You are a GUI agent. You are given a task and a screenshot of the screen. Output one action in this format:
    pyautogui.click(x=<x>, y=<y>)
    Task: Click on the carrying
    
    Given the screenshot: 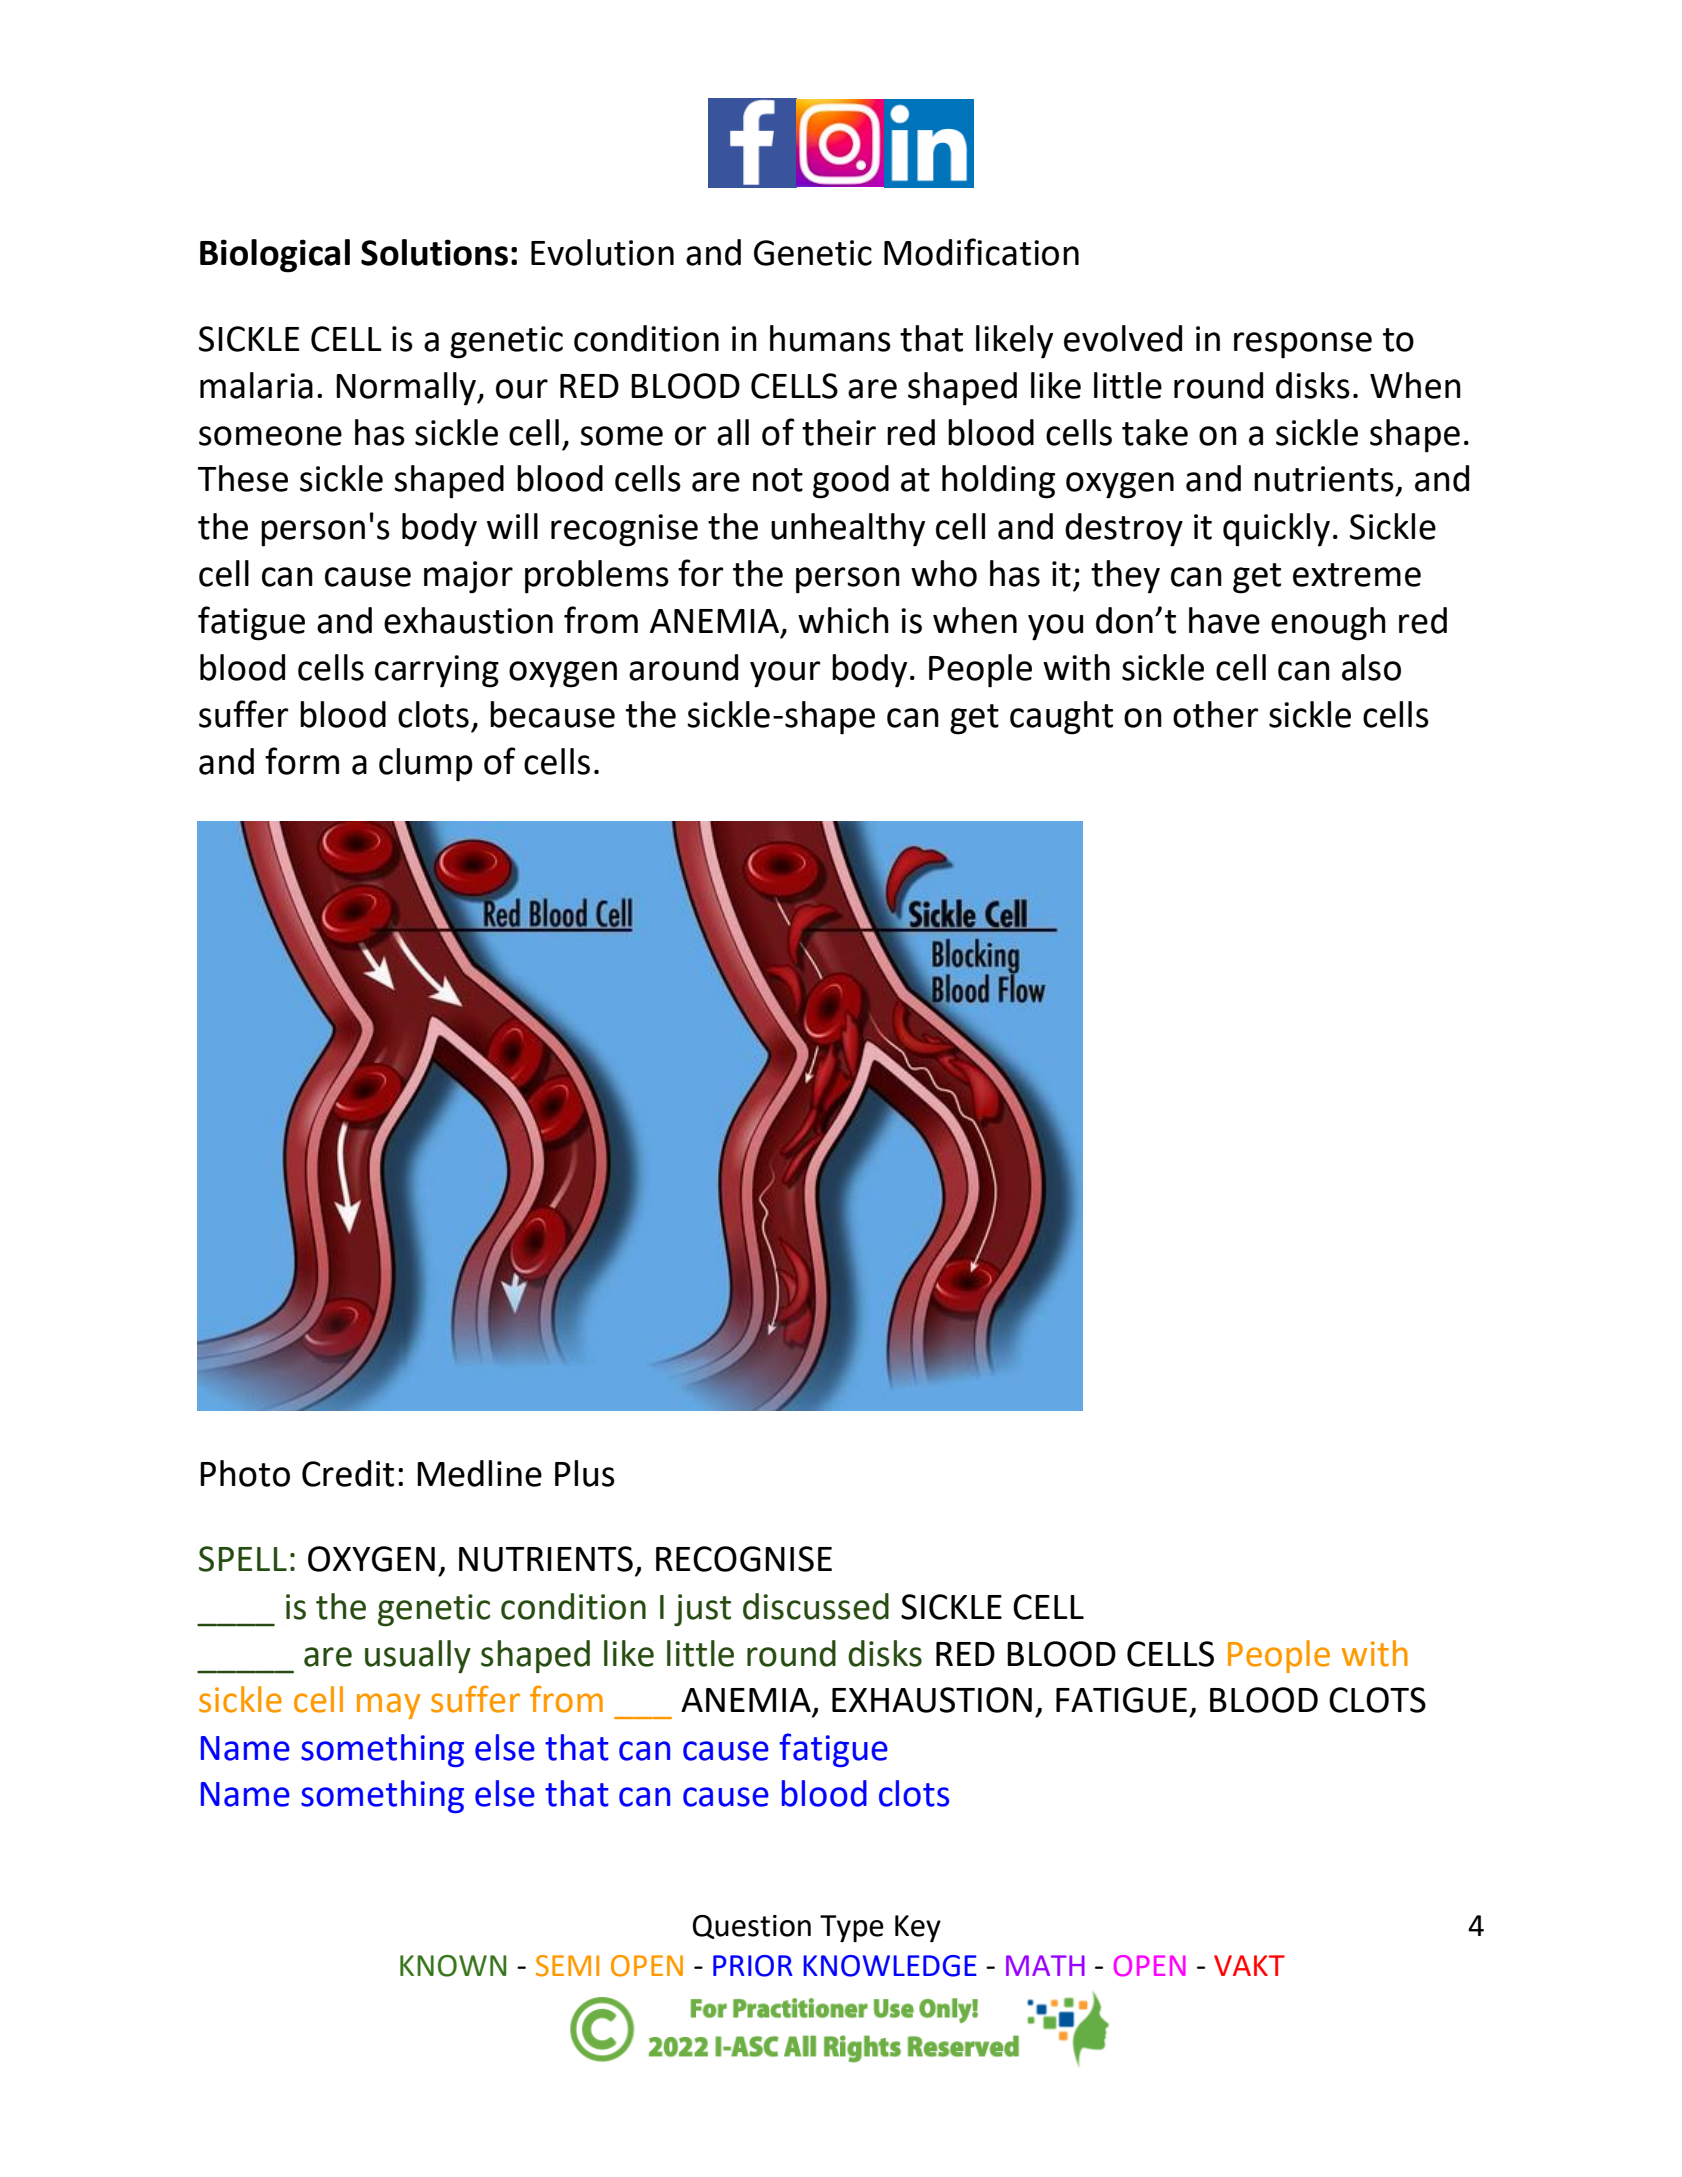 What is the action you would take?
    pyautogui.click(x=437, y=671)
